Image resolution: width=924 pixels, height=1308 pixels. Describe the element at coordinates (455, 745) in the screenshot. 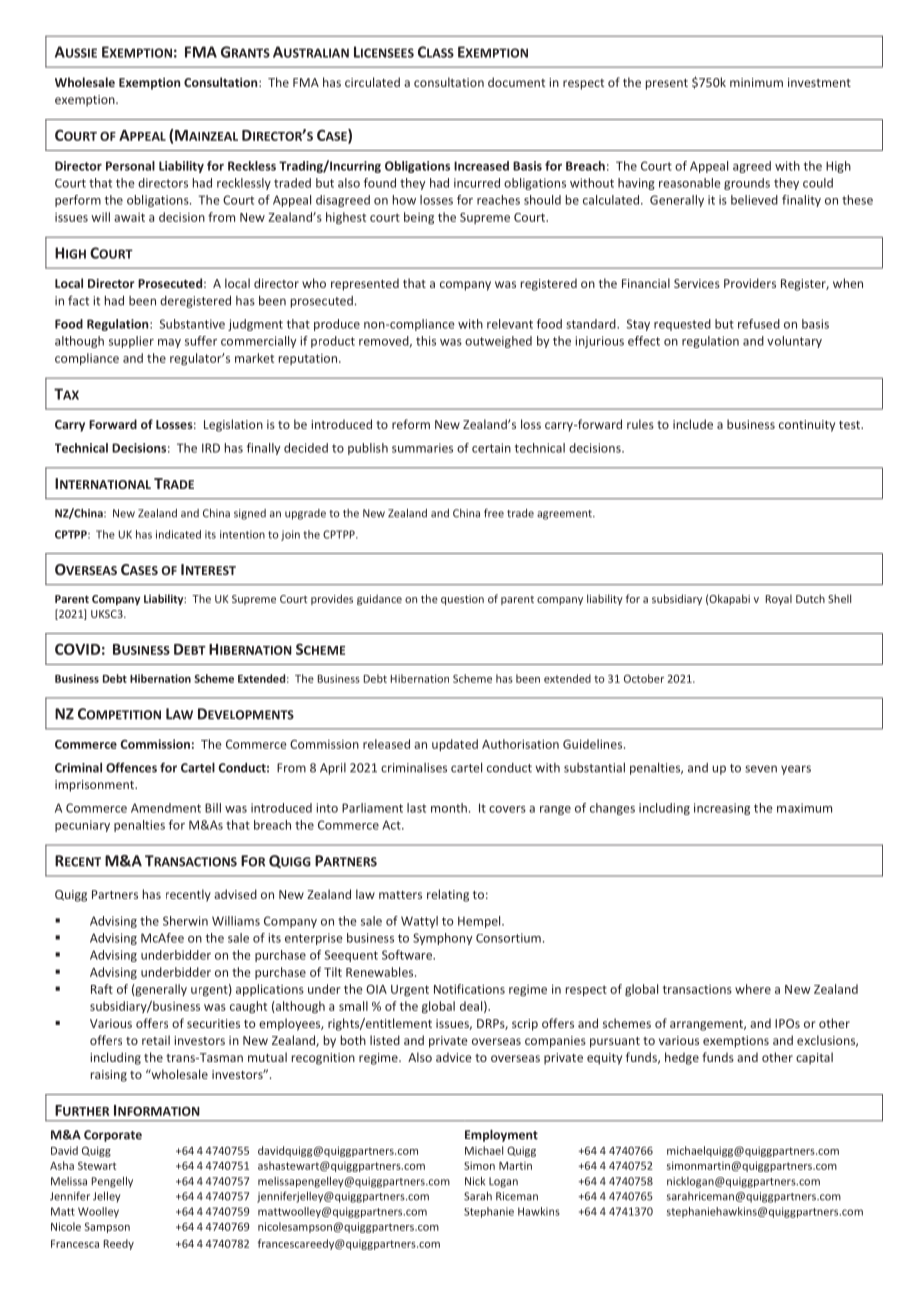

I see `updated` at that location.
